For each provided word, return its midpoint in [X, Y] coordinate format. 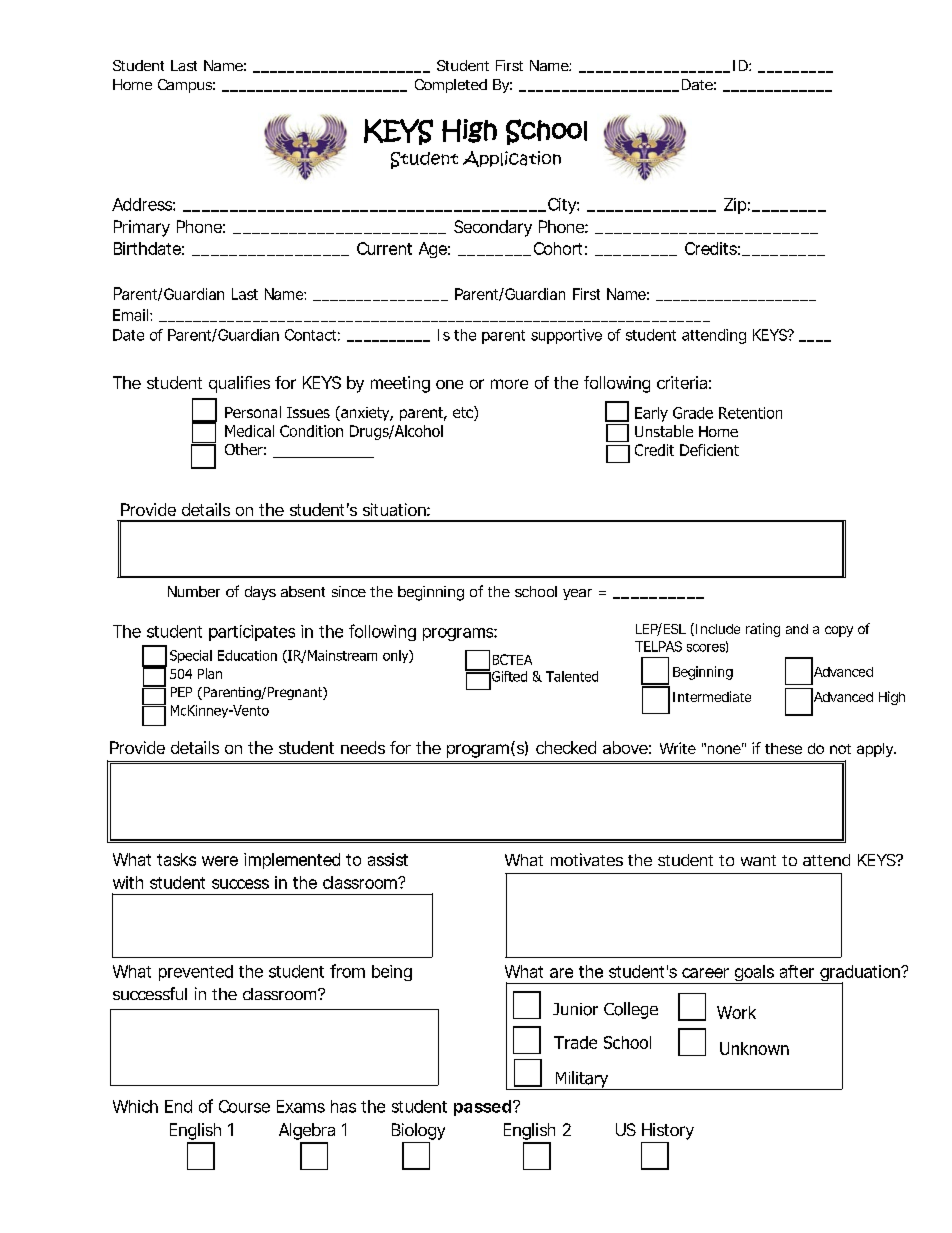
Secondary [493, 228]
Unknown [754, 1048]
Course [244, 1106]
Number [194, 591]
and [797, 629]
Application [512, 159]
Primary [142, 228]
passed [482, 1108]
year [577, 594]
